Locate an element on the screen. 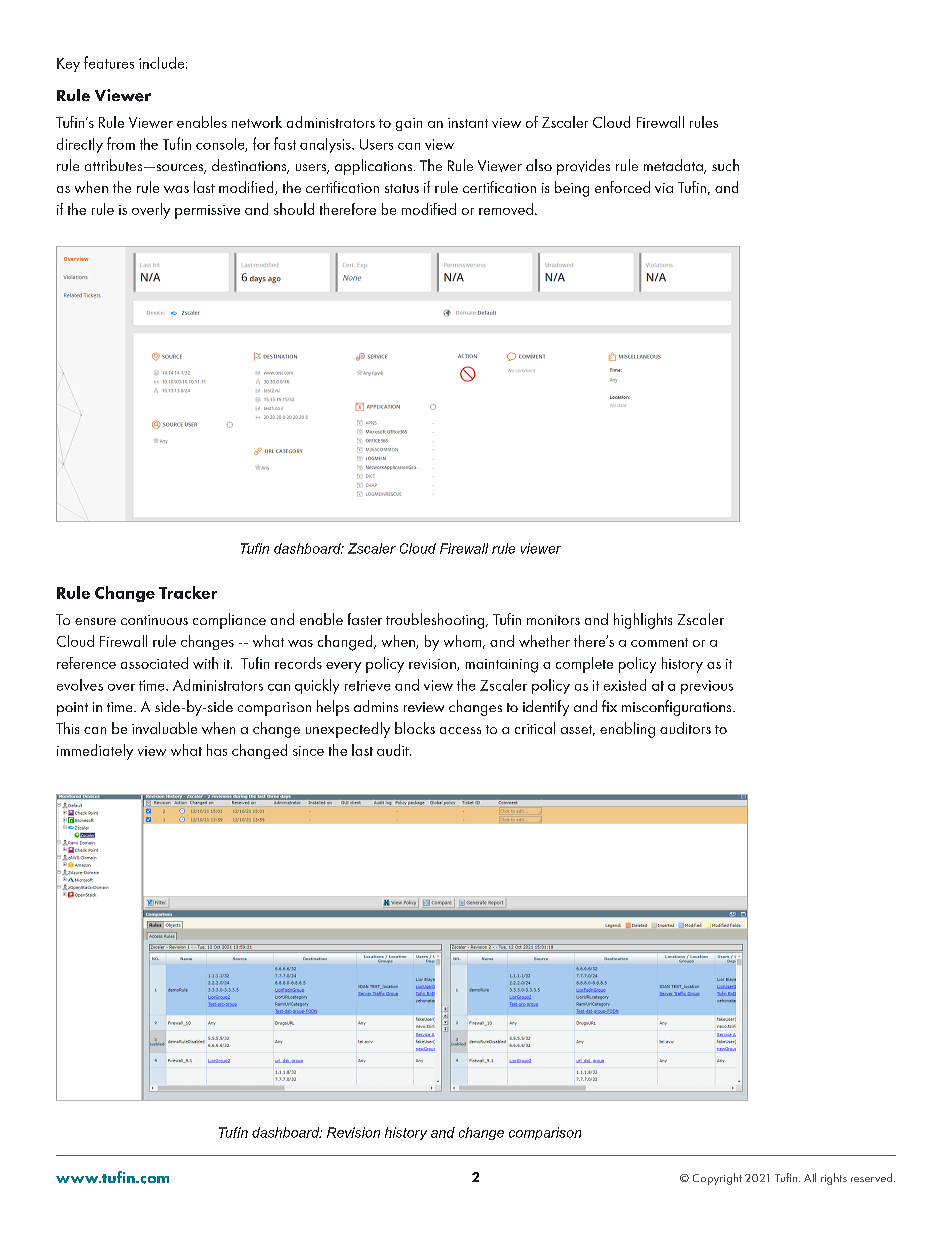 The width and height of the screenshot is (952, 1233). access is located at coordinates (460, 730).
